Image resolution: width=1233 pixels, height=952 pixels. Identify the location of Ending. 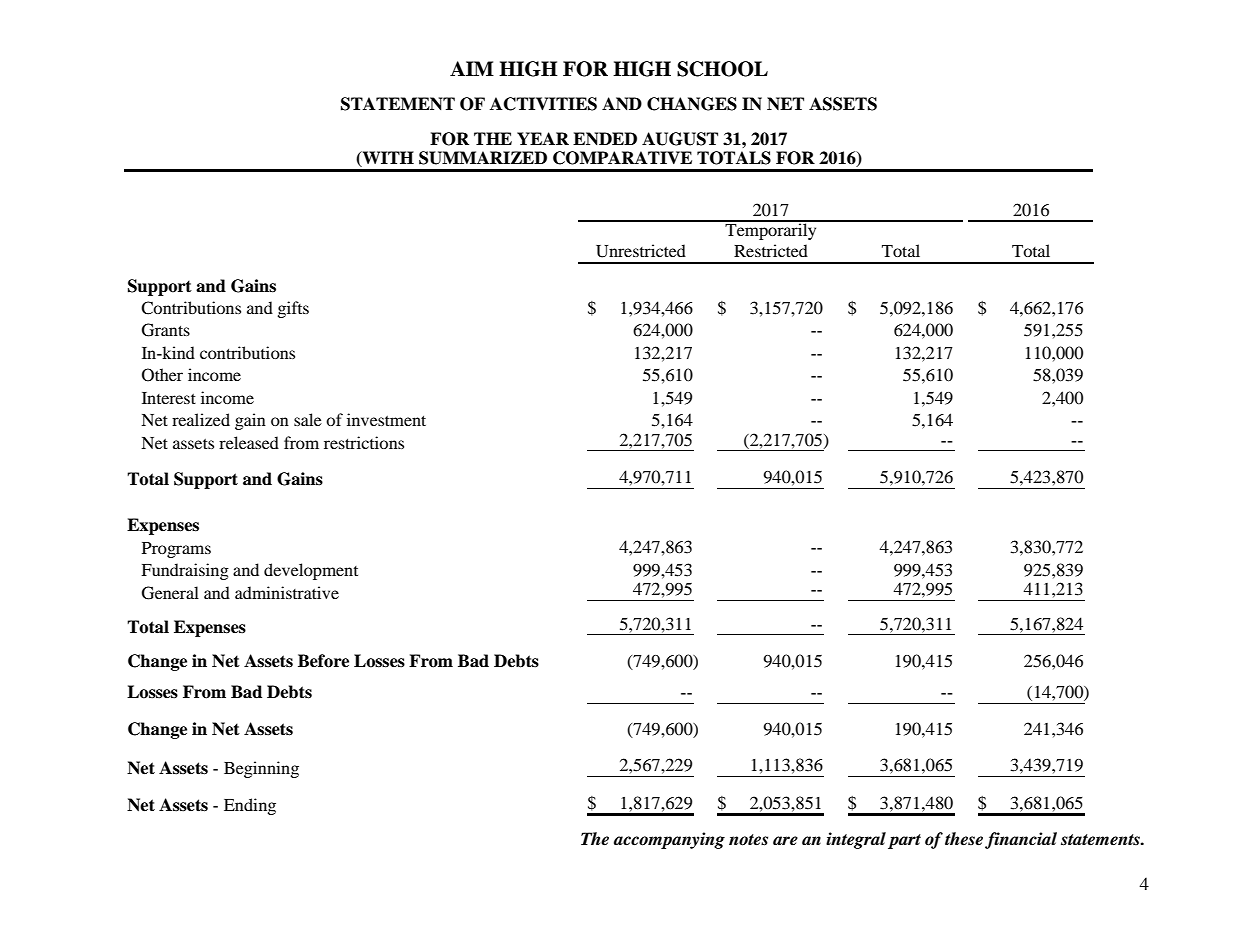
(250, 806).
